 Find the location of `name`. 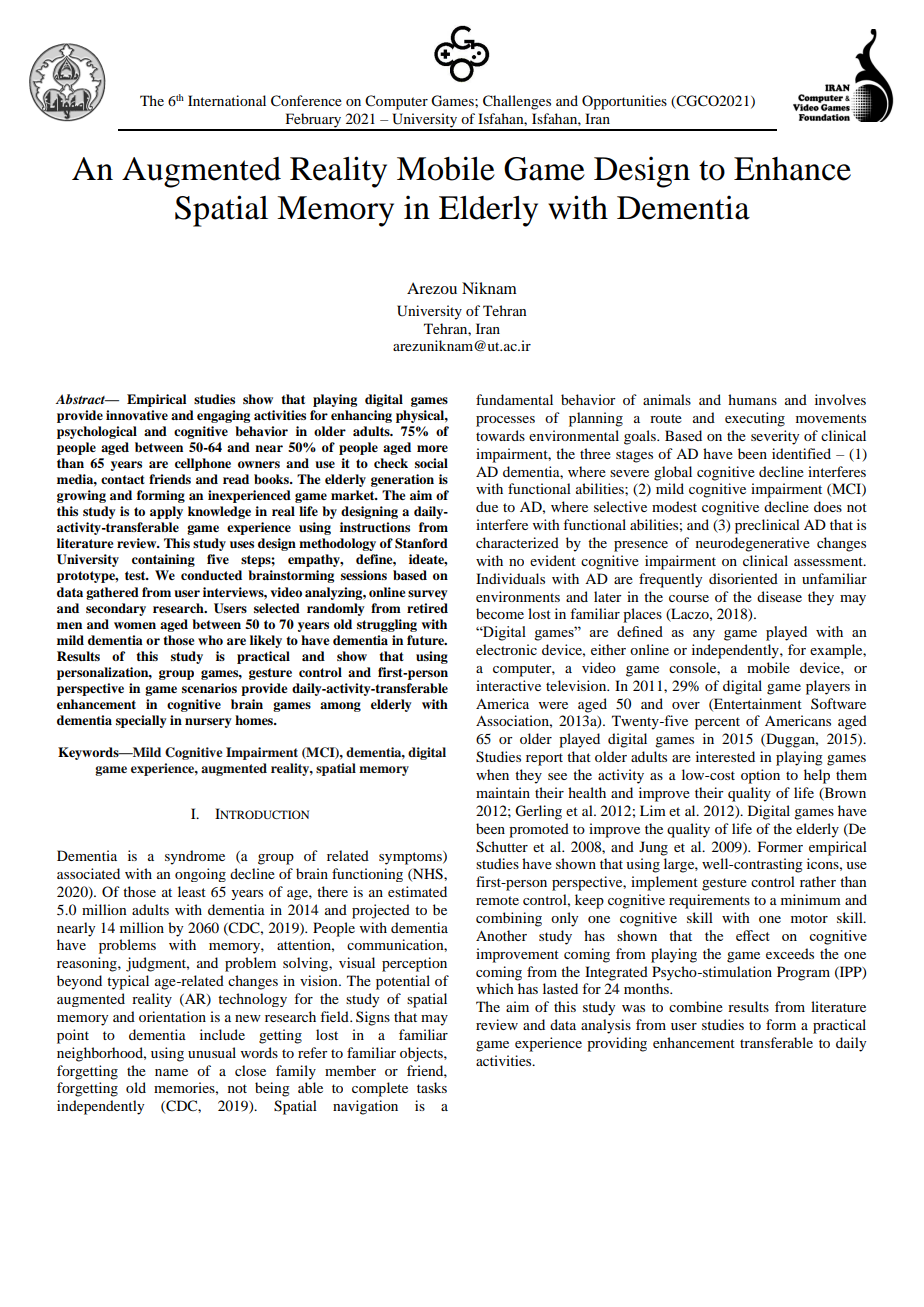

name is located at coordinates (171, 1072).
